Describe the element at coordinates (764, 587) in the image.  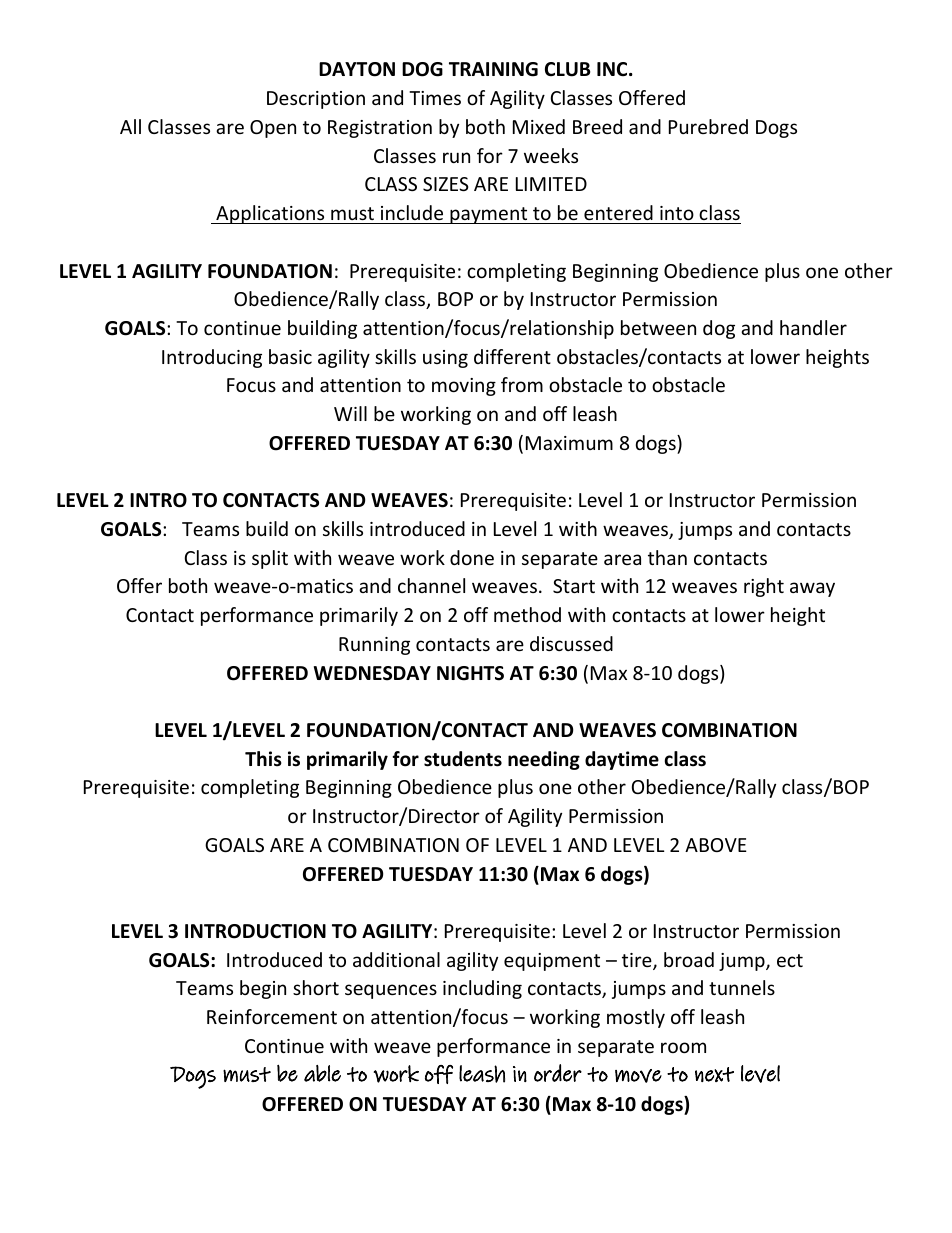
I see `right` at that location.
